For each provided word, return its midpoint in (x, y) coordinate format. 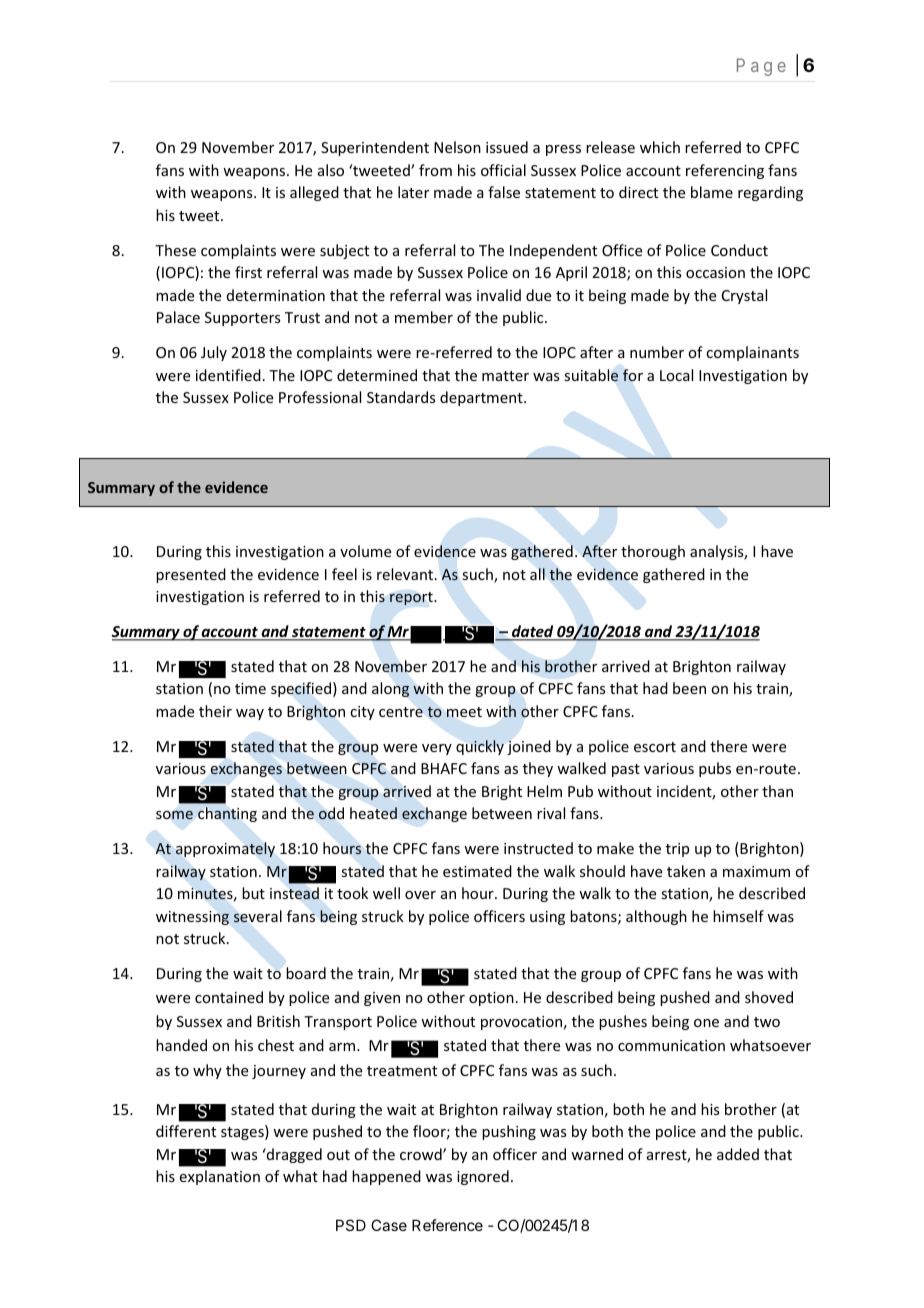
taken (686, 871)
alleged (314, 193)
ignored (483, 1177)
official (503, 170)
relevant (405, 574)
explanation (220, 1177)
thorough (653, 552)
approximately (225, 849)
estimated (477, 871)
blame (712, 192)
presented (191, 575)
